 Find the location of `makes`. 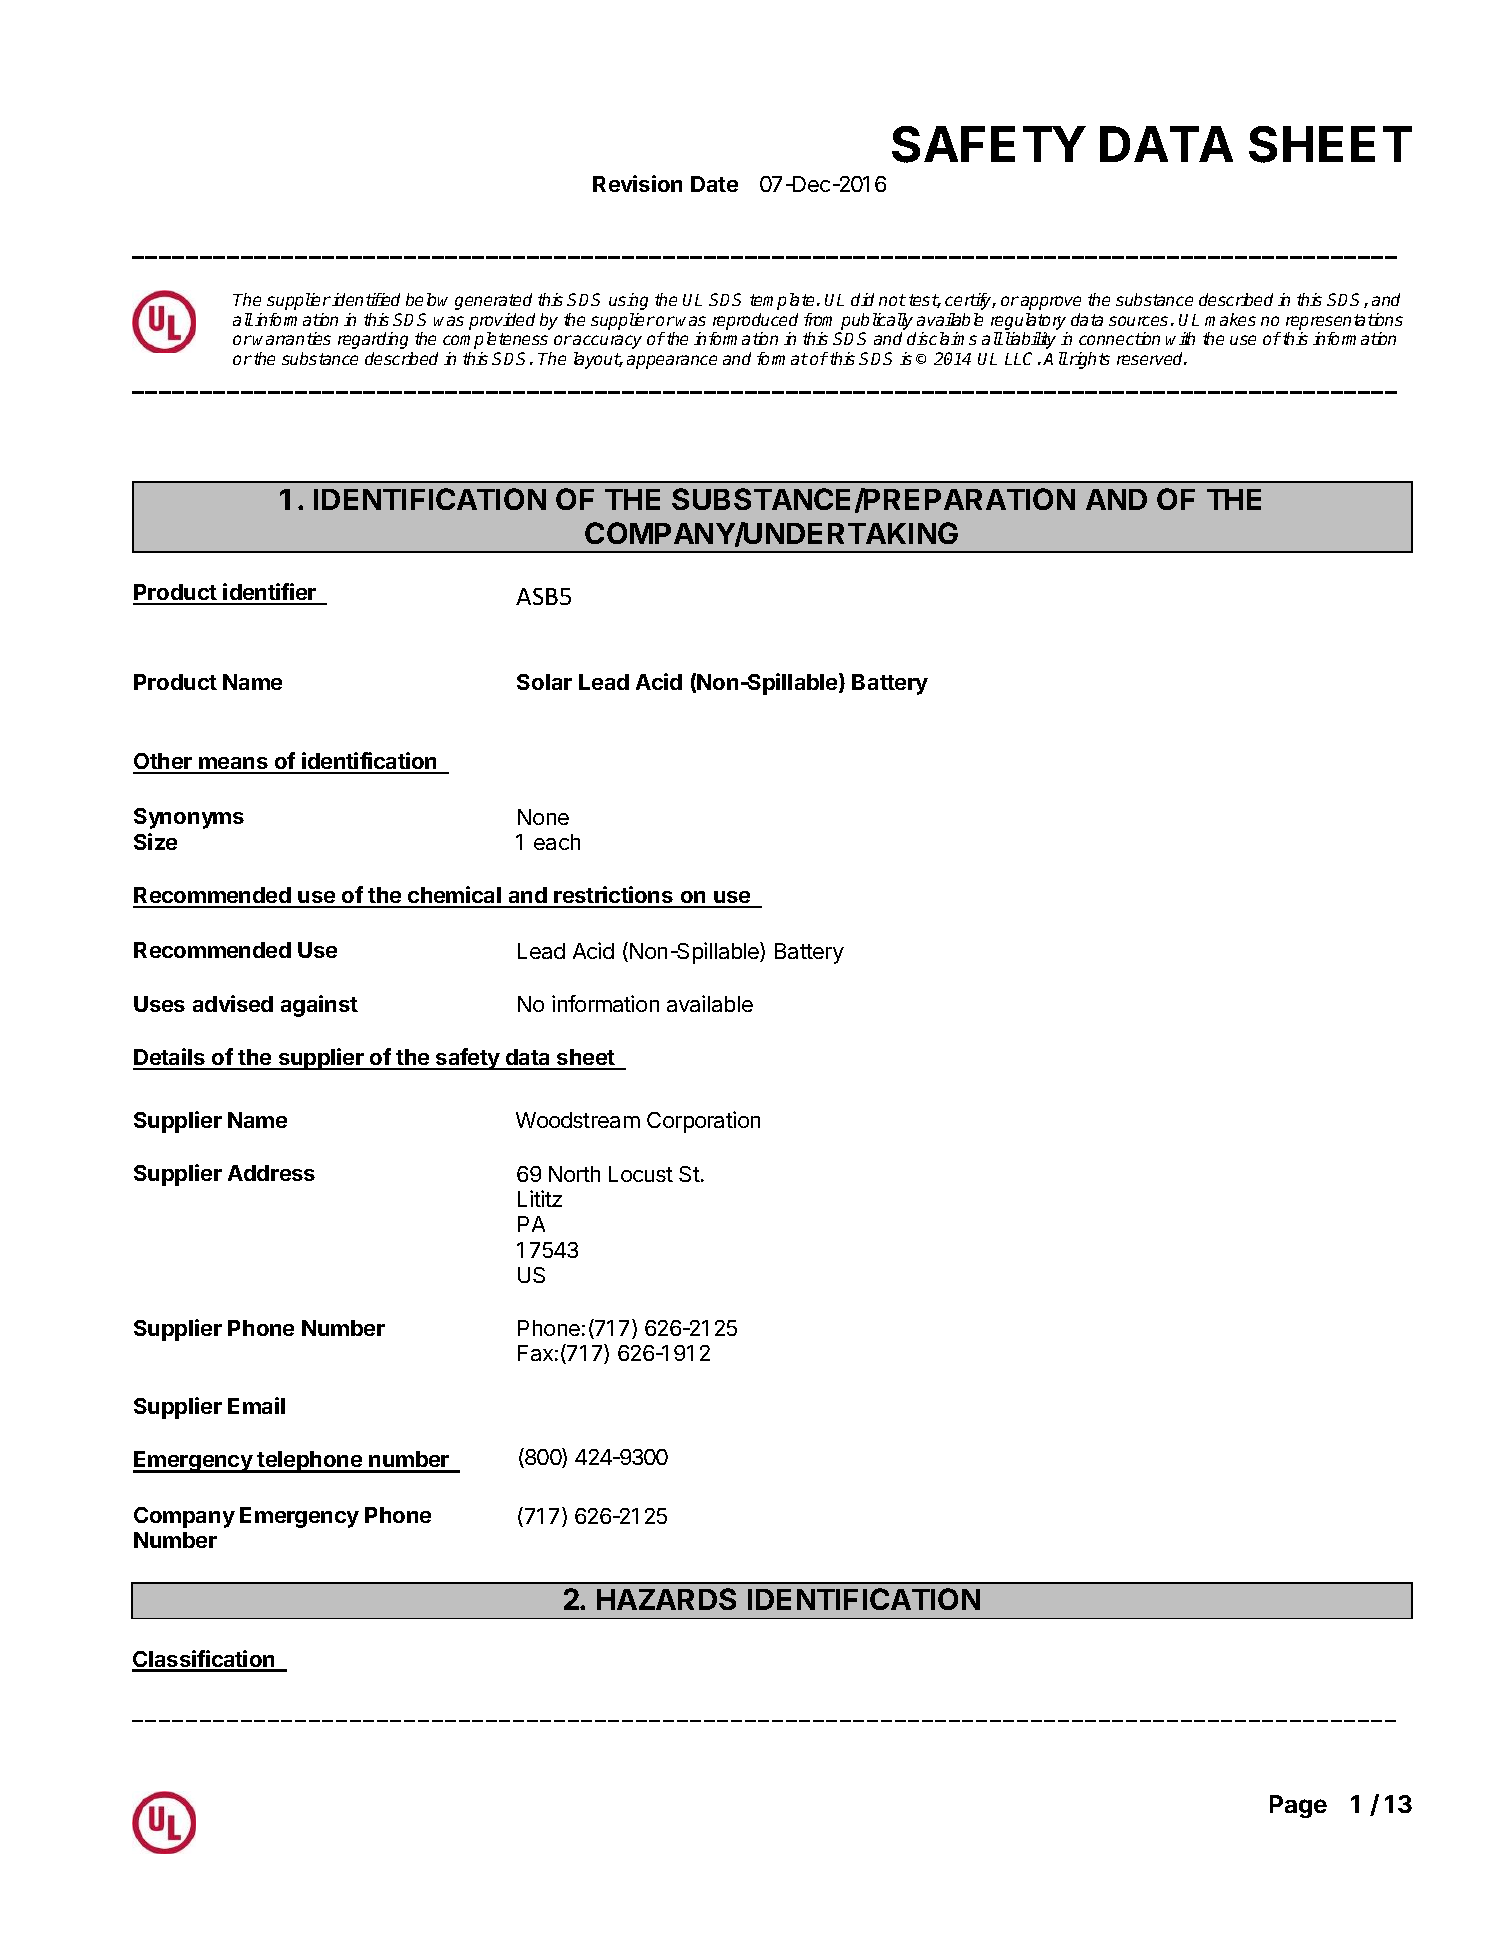

makes is located at coordinates (1230, 319).
